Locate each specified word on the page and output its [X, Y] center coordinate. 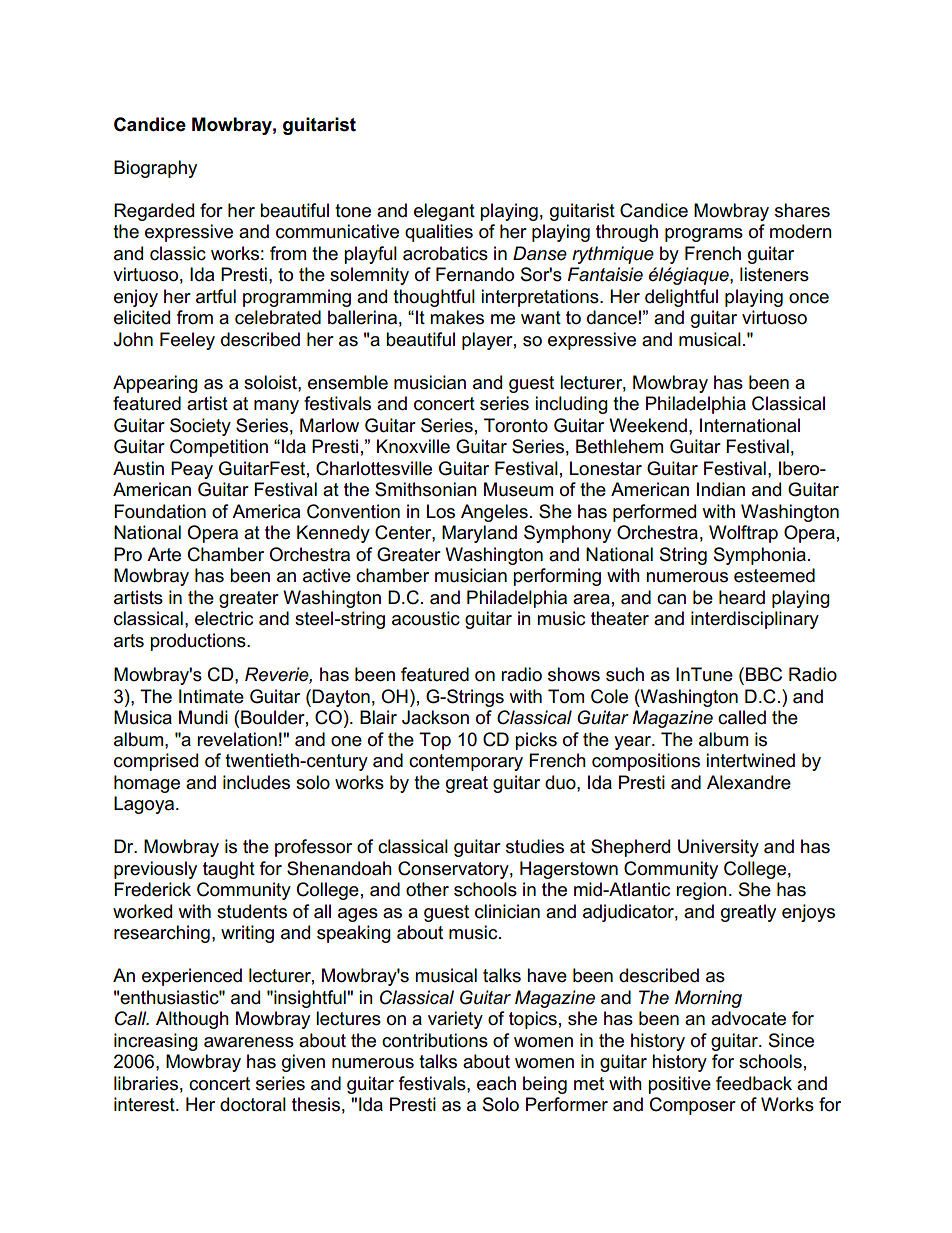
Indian [721, 489]
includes [256, 782]
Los [441, 511]
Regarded [154, 212]
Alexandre [749, 782]
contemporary [466, 762]
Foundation [160, 511]
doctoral [253, 1104]
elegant [444, 212]
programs [704, 235]
